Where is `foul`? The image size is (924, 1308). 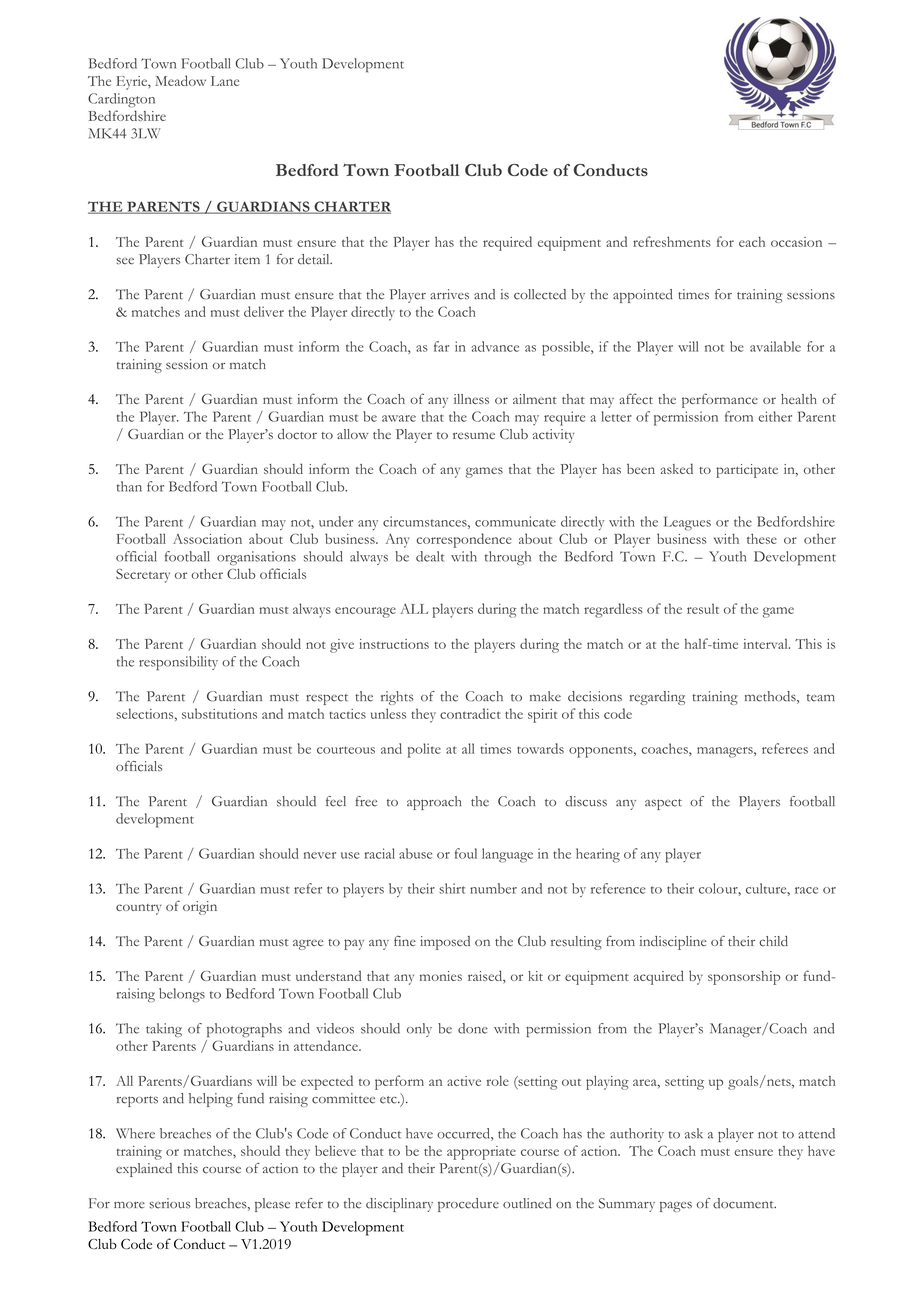 foul is located at coordinates (466, 853).
